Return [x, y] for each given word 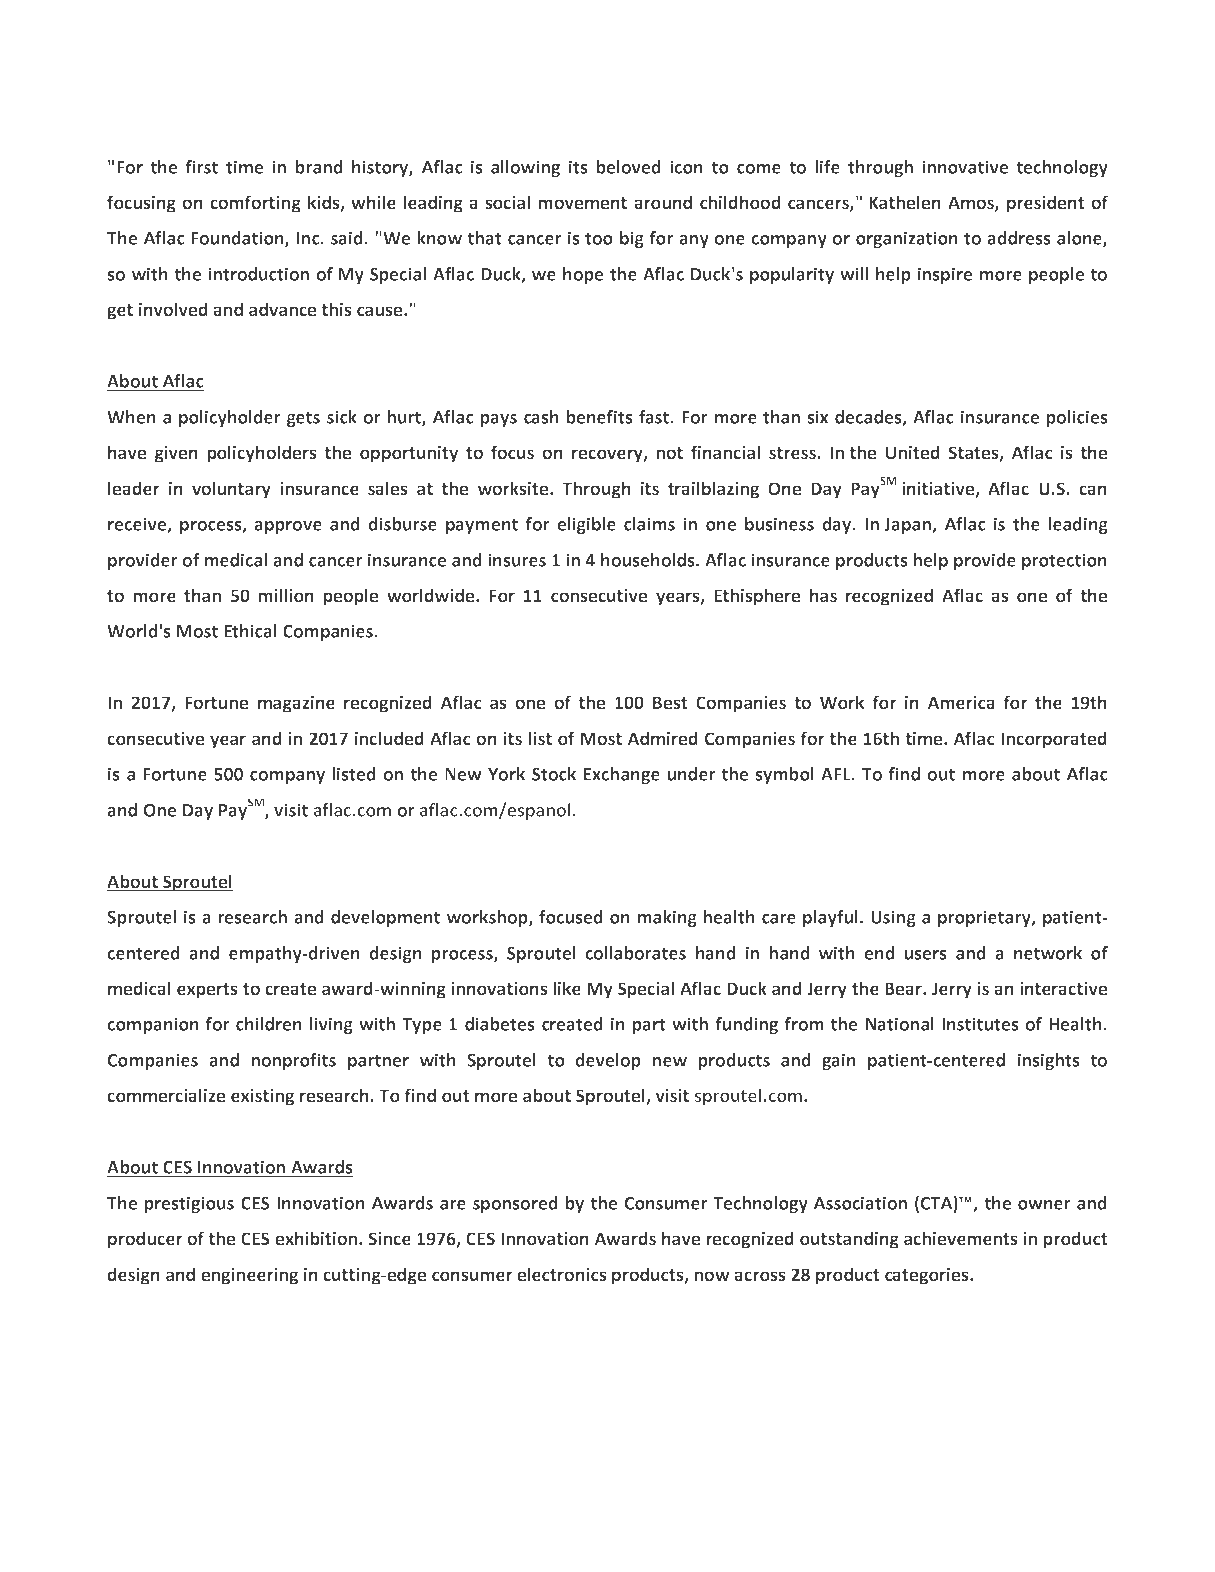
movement [582, 203]
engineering [249, 1276]
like [567, 988]
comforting [255, 204]
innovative [965, 167]
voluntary [231, 490]
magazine [296, 704]
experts [207, 991]
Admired [663, 738]
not [669, 453]
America [961, 703]
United [913, 452]
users [925, 955]
